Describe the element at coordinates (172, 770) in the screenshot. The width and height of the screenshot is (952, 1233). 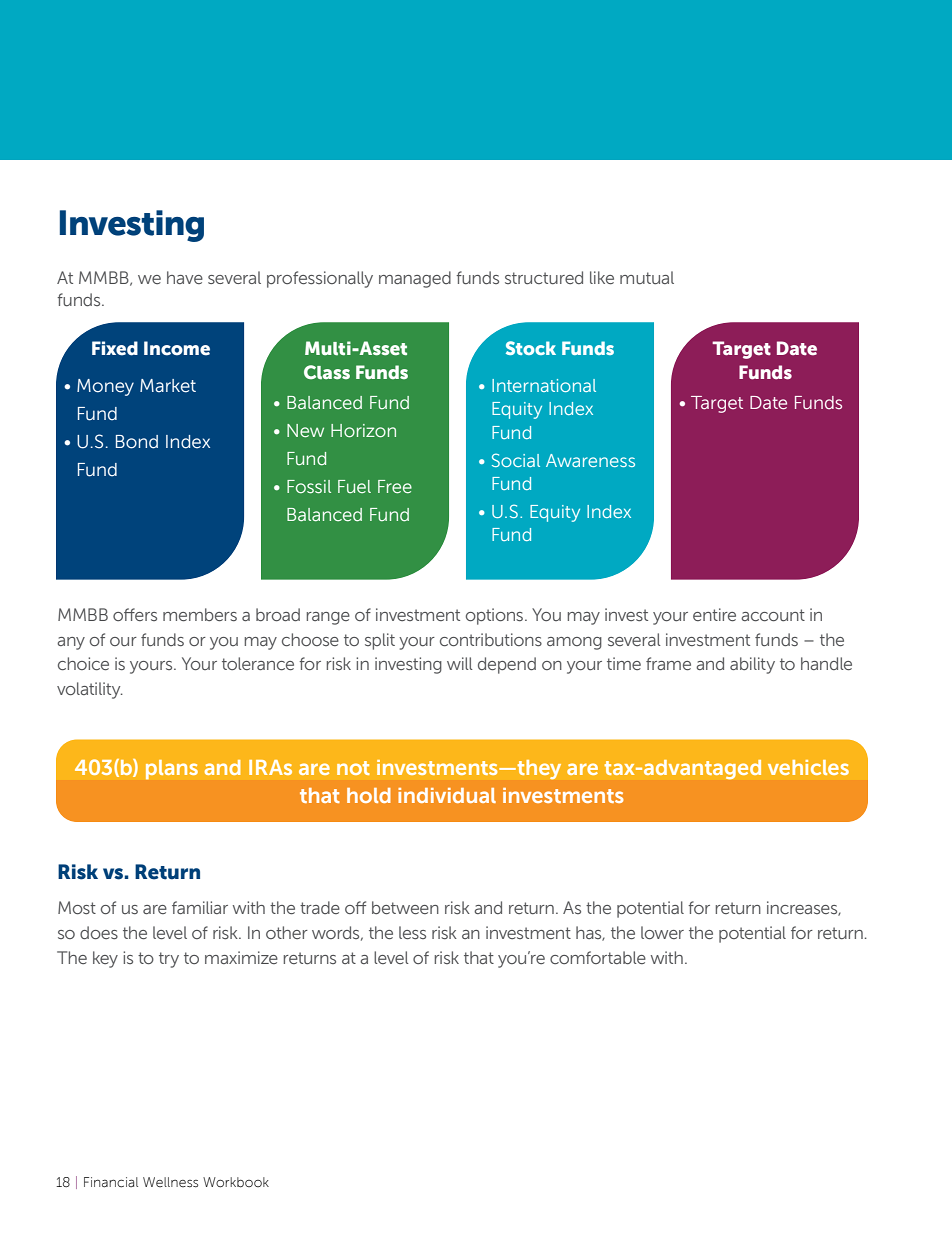
I see `plans` at that location.
